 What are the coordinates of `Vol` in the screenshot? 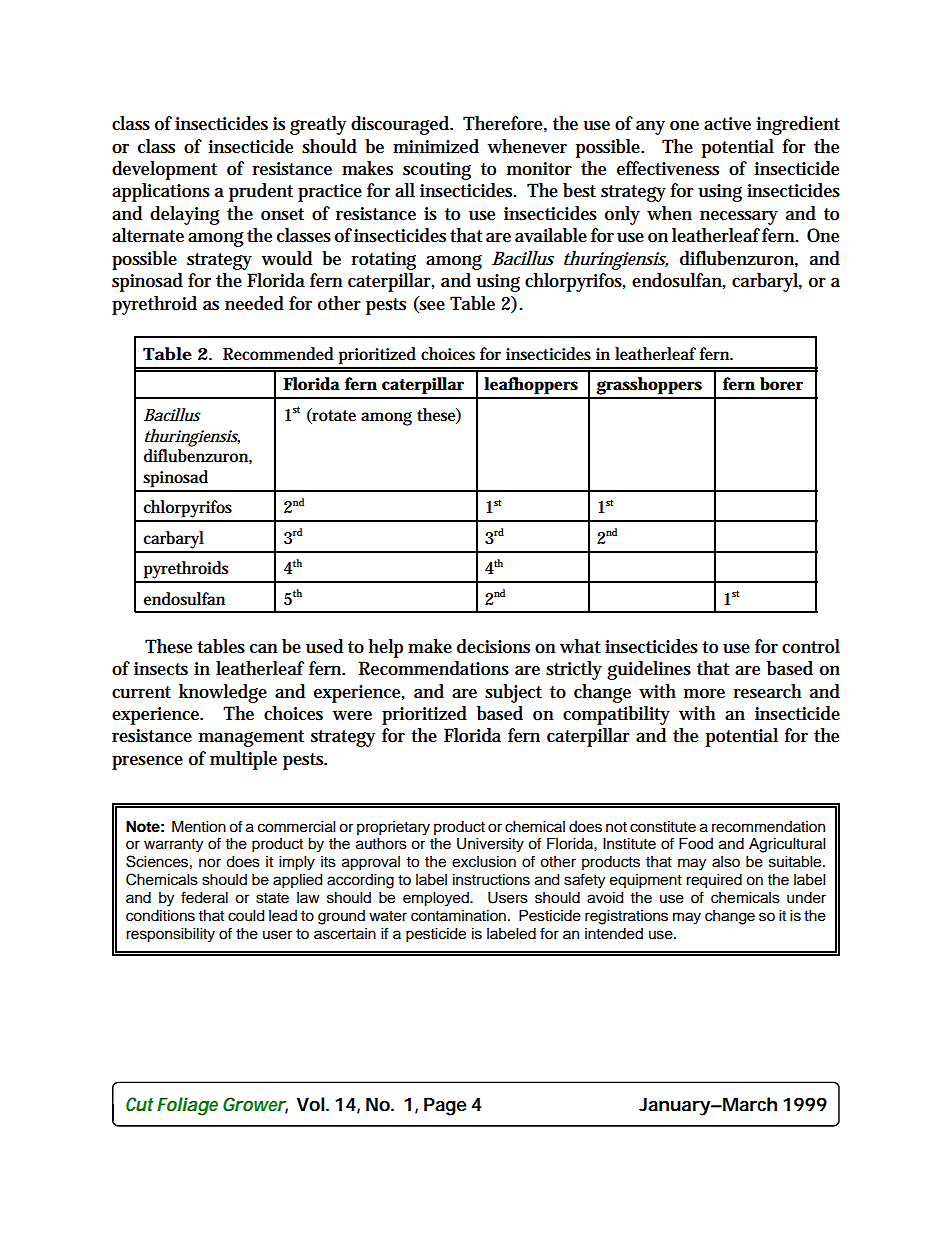 It's located at (310, 1104).
